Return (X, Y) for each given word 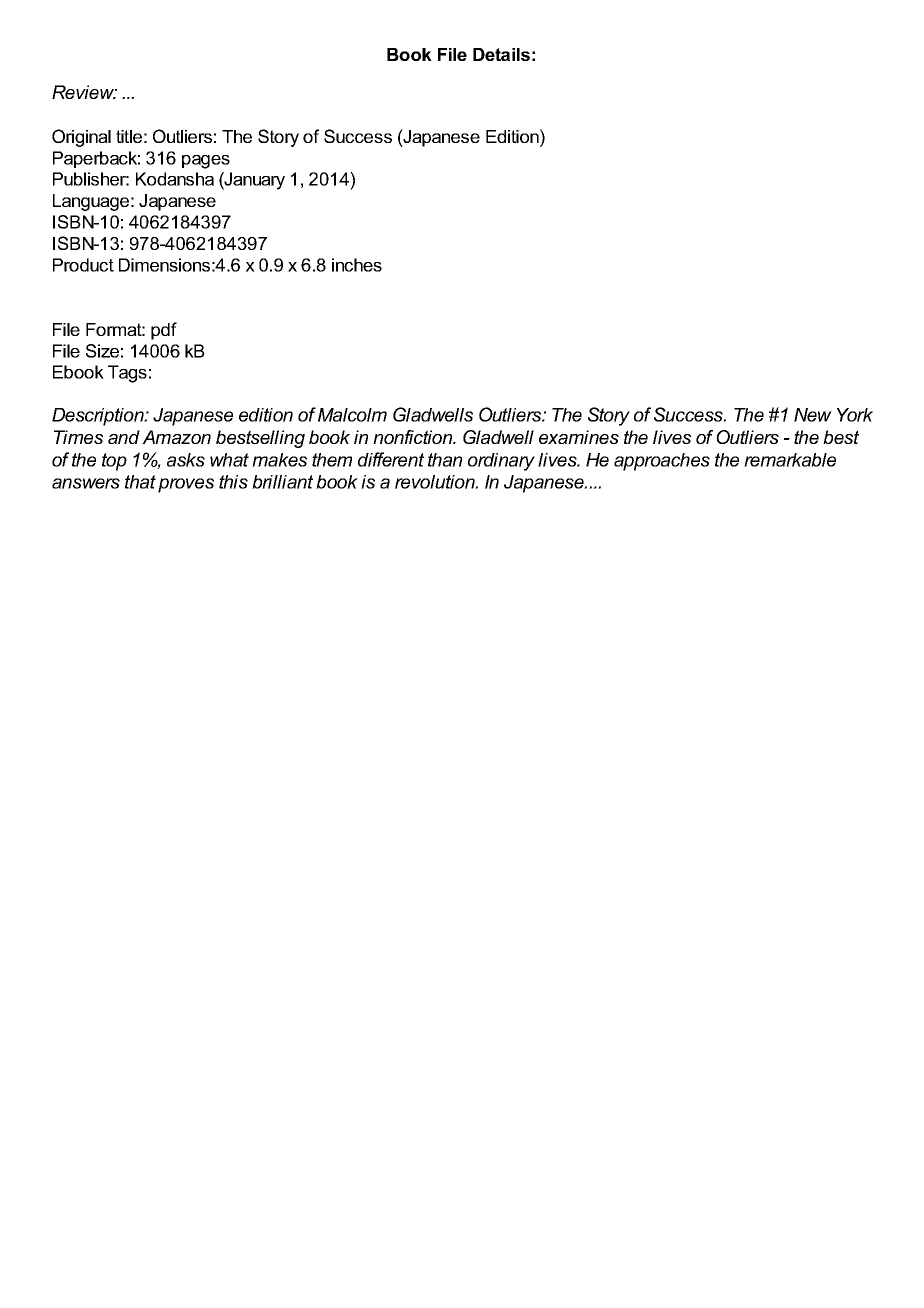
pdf (164, 331)
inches (357, 265)
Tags (127, 374)
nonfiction (414, 437)
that (140, 482)
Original (81, 138)
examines (579, 437)
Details (501, 54)
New (813, 415)
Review (84, 92)
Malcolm (352, 415)
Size (102, 351)
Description (99, 417)
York (855, 415)
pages (206, 162)
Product (83, 265)
